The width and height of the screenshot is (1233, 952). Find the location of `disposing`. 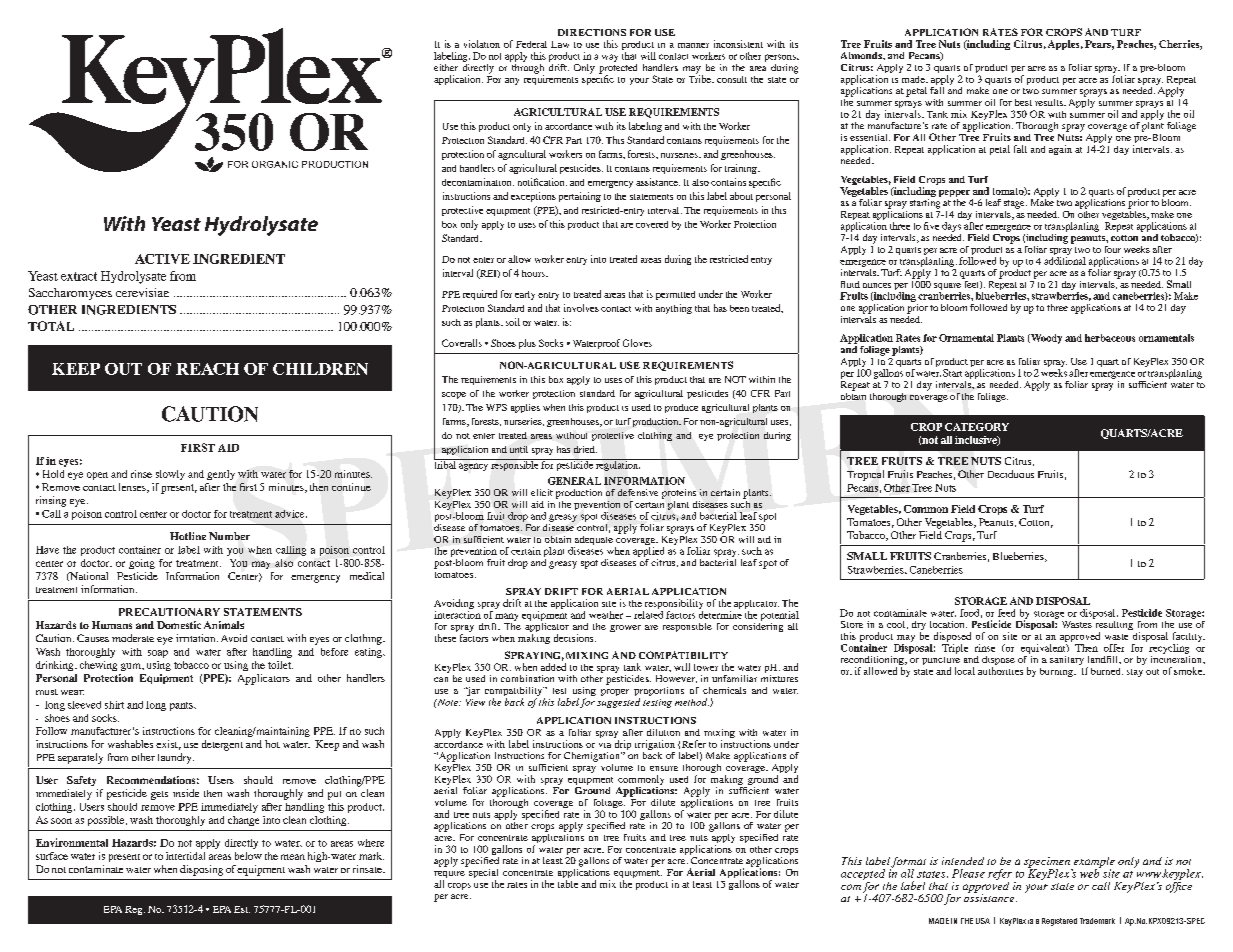

disposing is located at coordinates (201, 870).
